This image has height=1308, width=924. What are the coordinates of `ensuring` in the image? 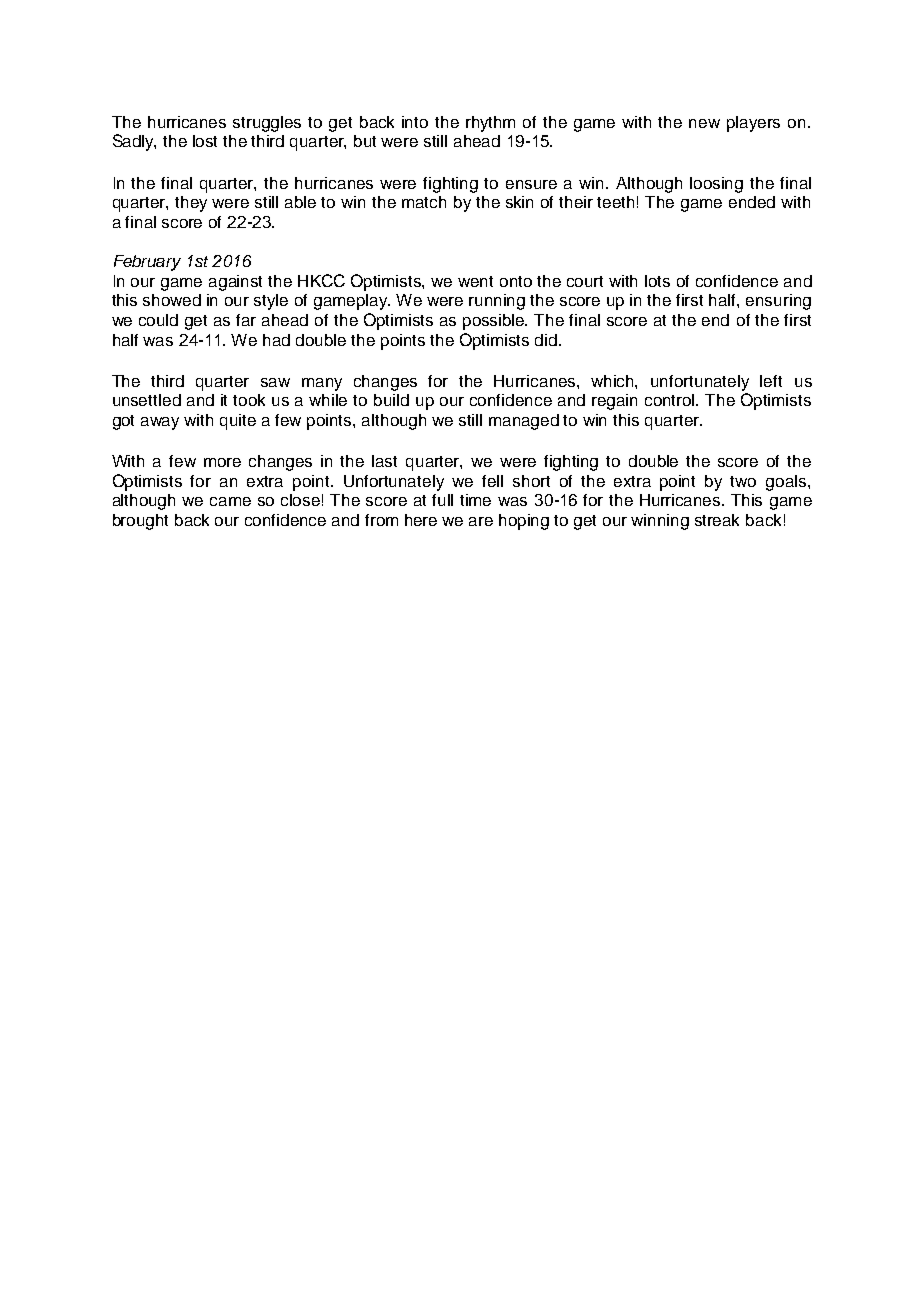 It's located at (778, 302).
